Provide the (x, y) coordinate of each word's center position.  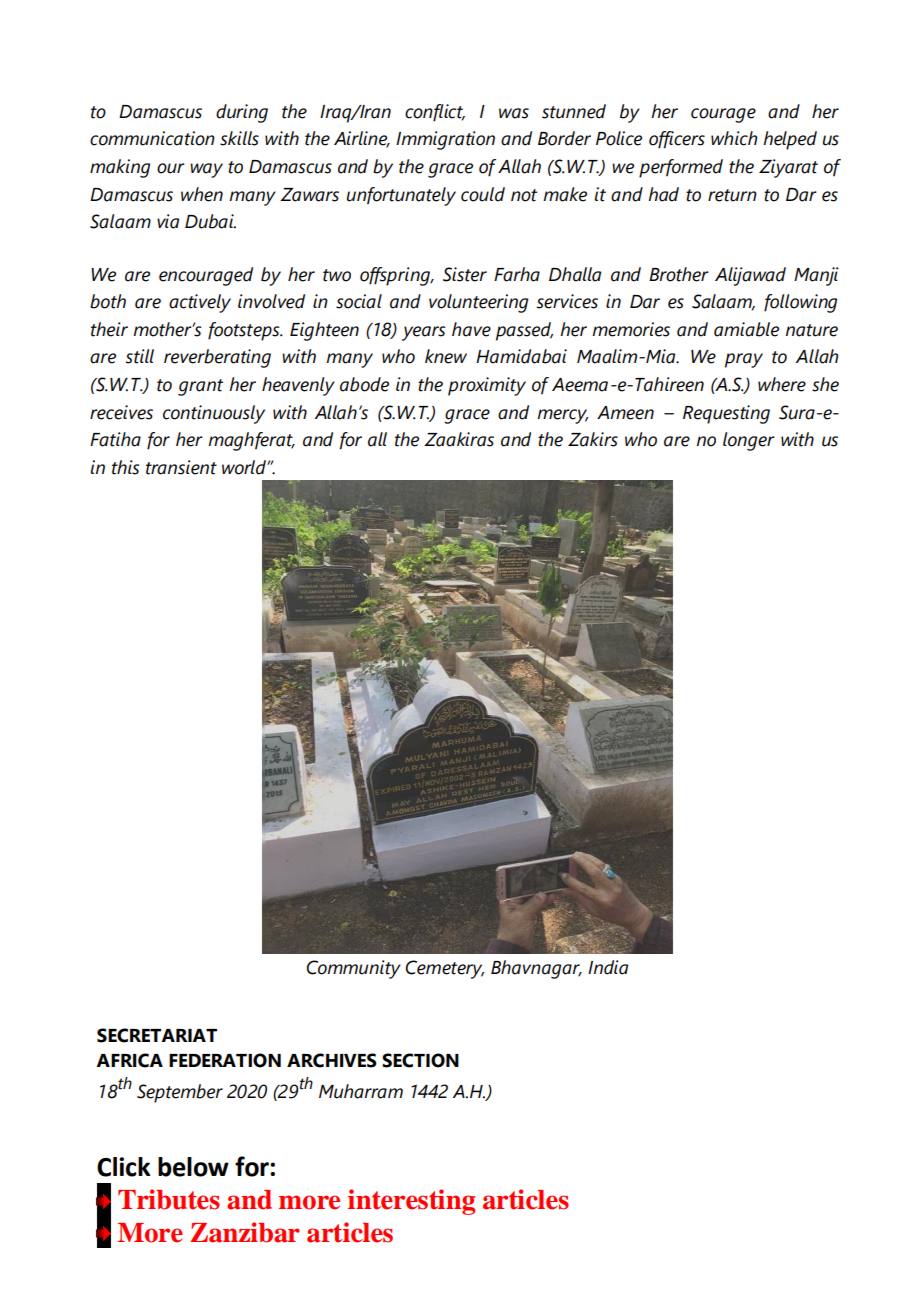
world (245, 467)
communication (152, 138)
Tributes (169, 1199)
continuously (214, 414)
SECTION (420, 1060)
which (734, 138)
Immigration (445, 140)
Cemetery (444, 969)
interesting (411, 1202)
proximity (487, 386)
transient (181, 467)
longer (749, 441)
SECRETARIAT (157, 1035)
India (608, 967)
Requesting (726, 414)
